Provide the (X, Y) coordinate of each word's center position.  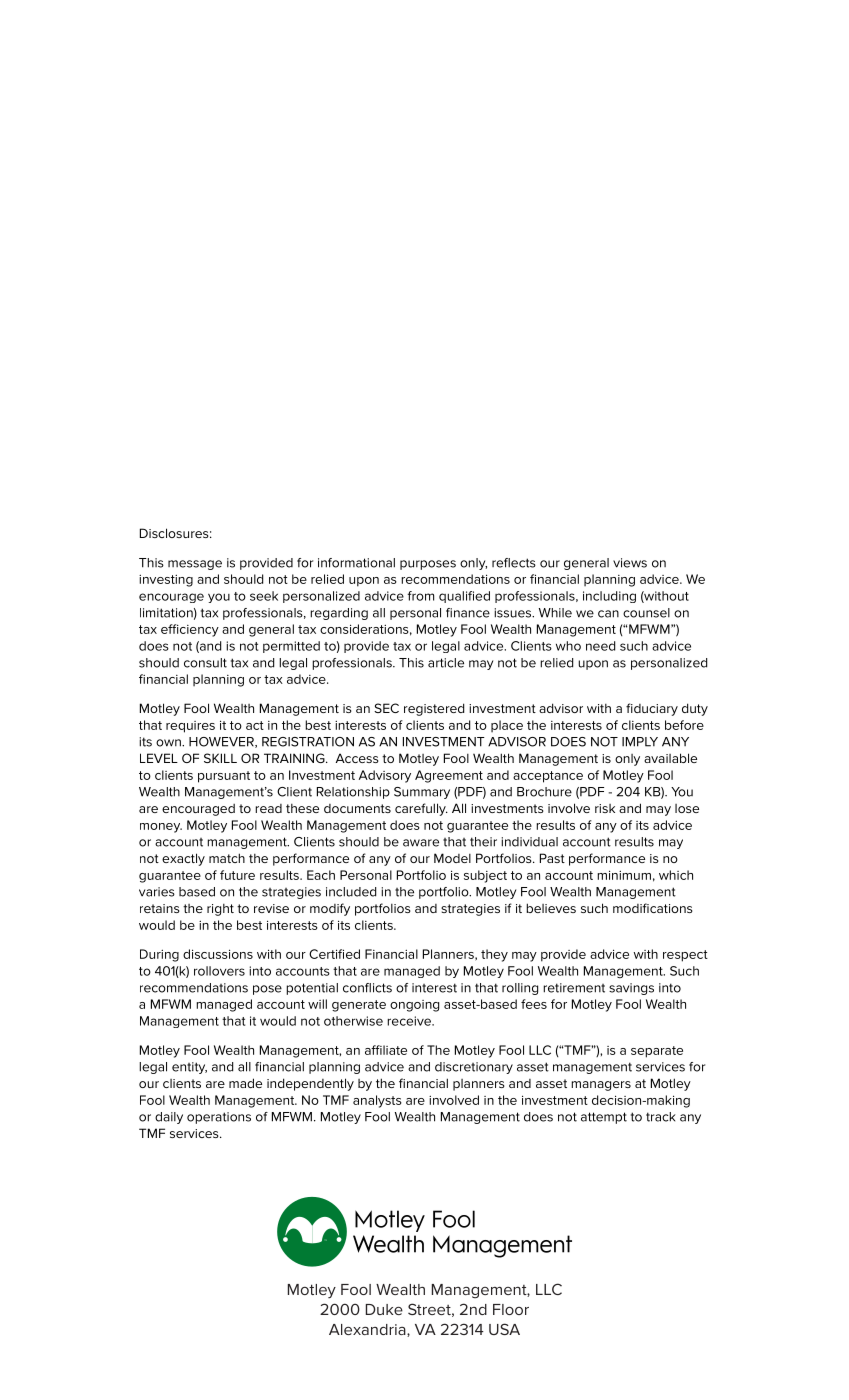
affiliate (386, 1050)
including (609, 597)
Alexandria (368, 1330)
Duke (384, 1309)
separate (657, 1052)
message (195, 565)
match (227, 858)
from (420, 596)
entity (189, 1068)
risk (605, 808)
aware (421, 843)
